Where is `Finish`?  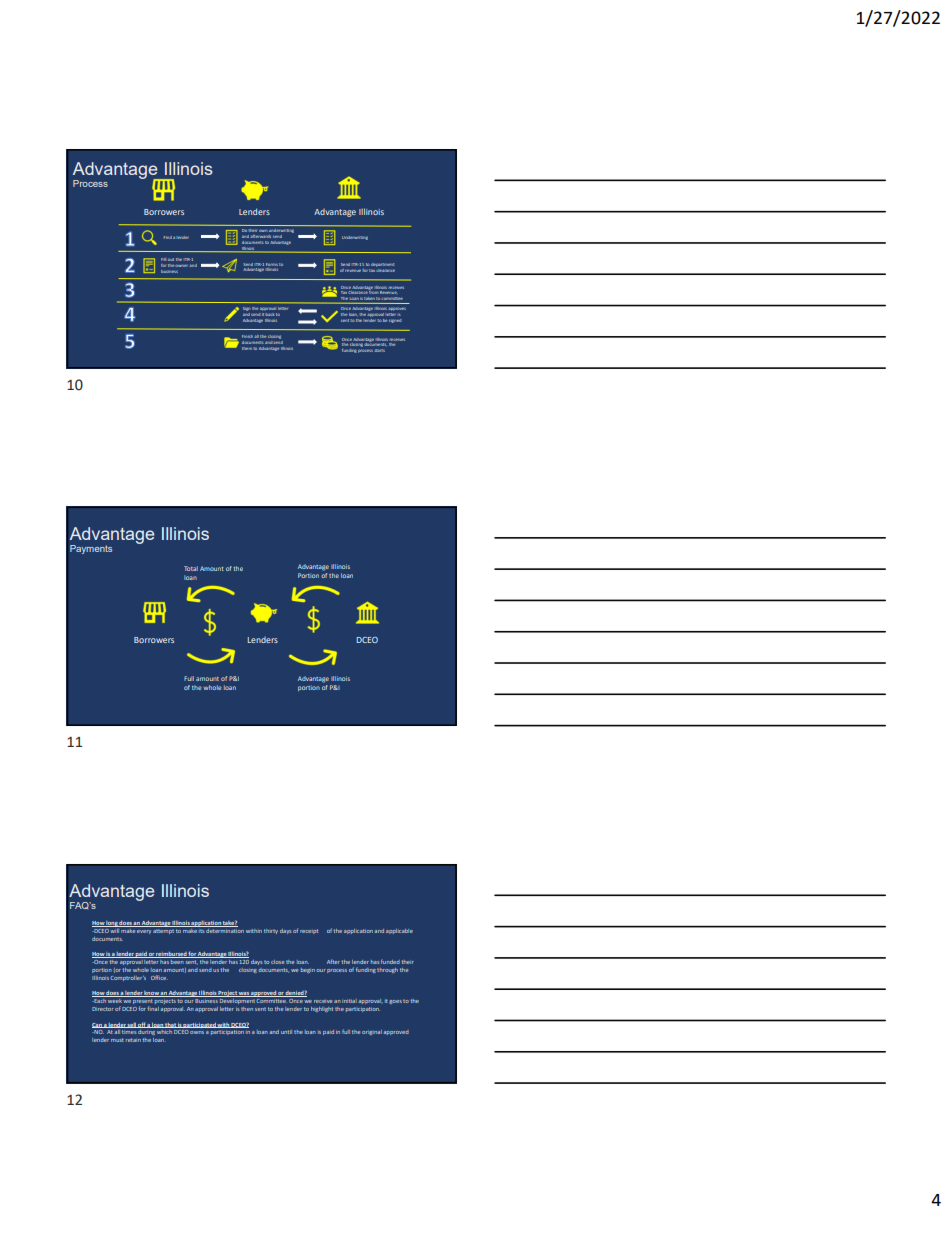
Finish is located at coordinates (247, 336).
